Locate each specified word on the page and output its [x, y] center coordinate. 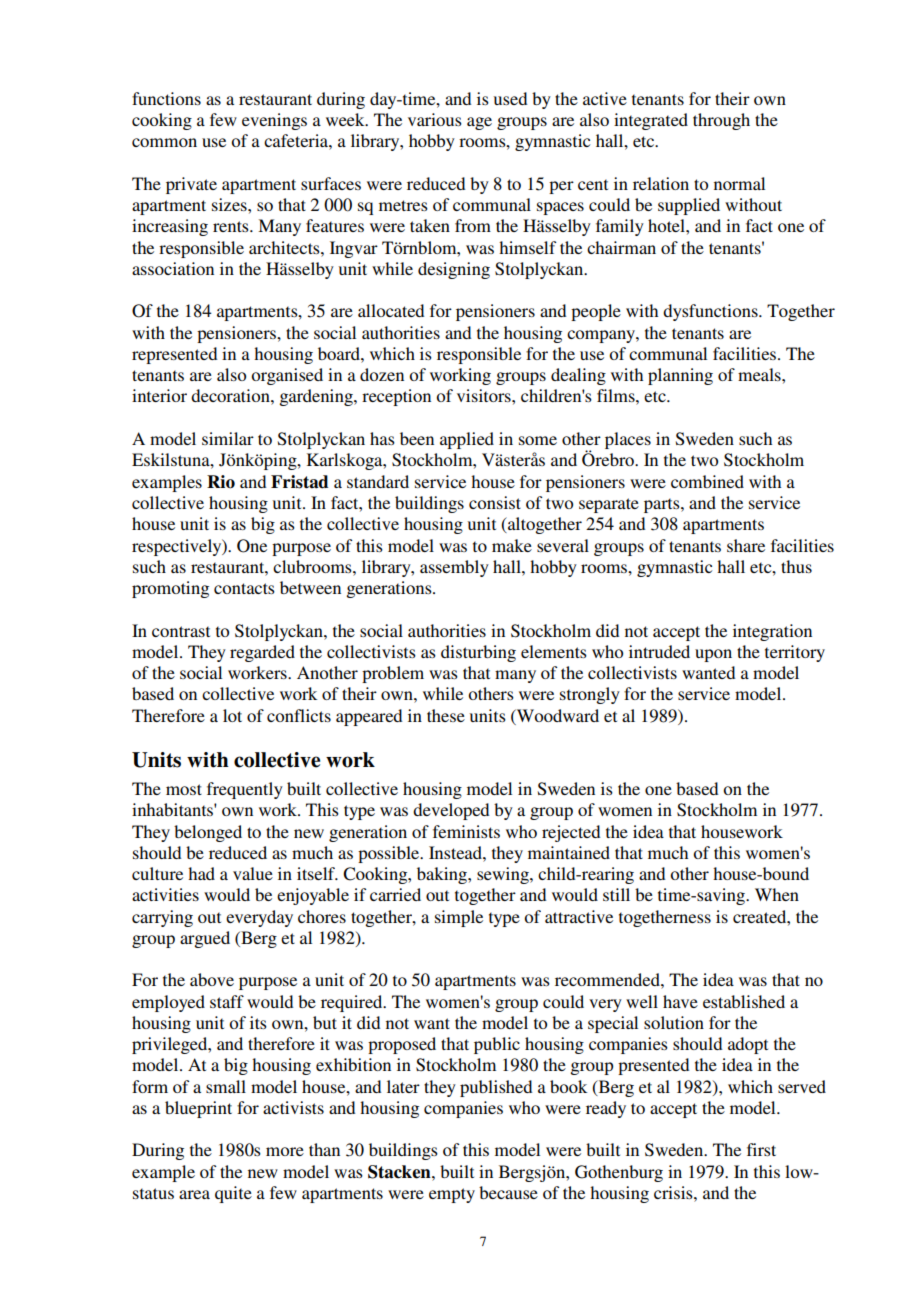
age [479, 123]
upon [713, 655]
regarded [262, 653]
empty [452, 1195]
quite [233, 1194]
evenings [274, 121]
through [721, 121]
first [761, 1149]
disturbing [478, 653]
